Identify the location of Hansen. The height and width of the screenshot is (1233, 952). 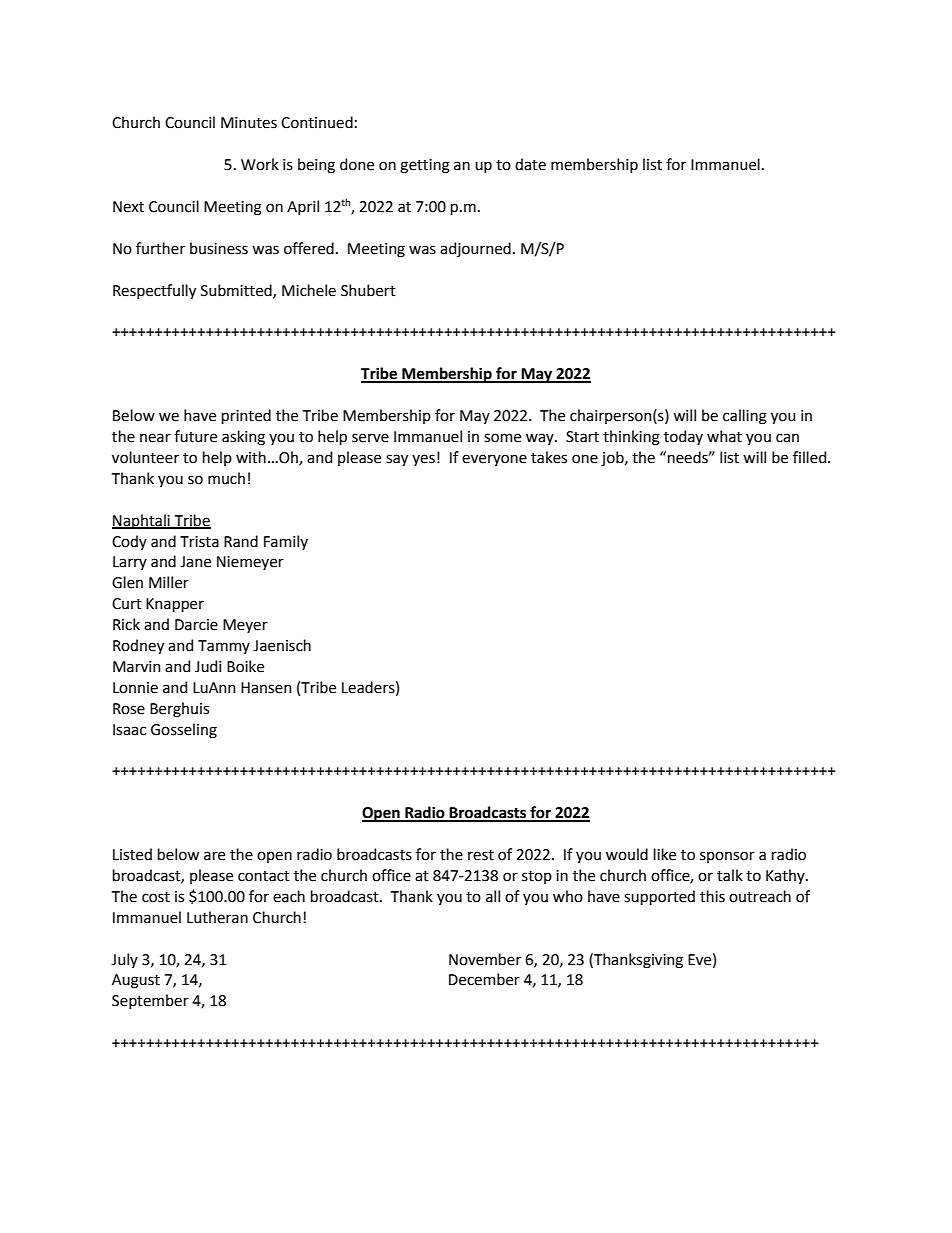
(266, 688).
